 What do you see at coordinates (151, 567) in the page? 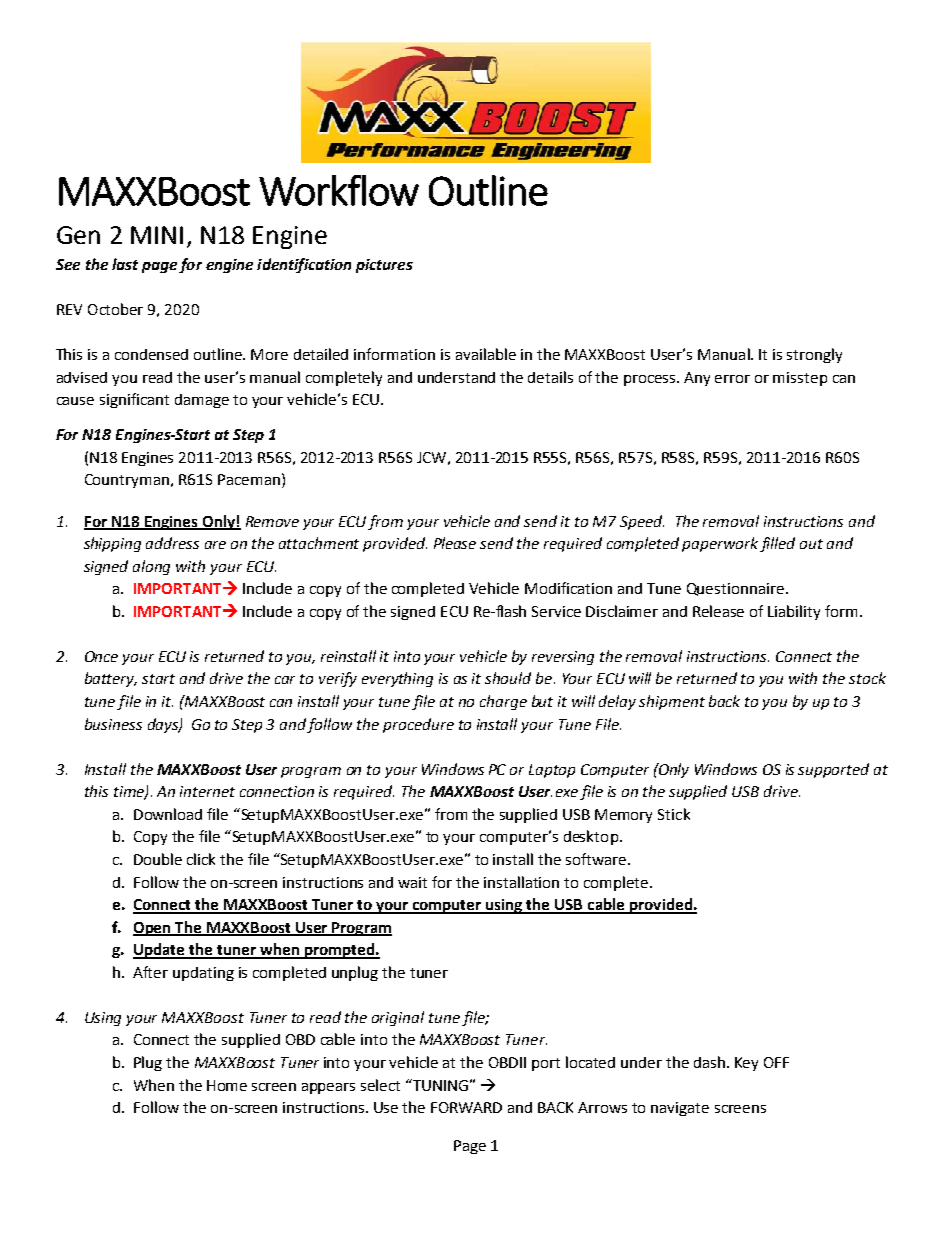
I see `along` at bounding box center [151, 567].
